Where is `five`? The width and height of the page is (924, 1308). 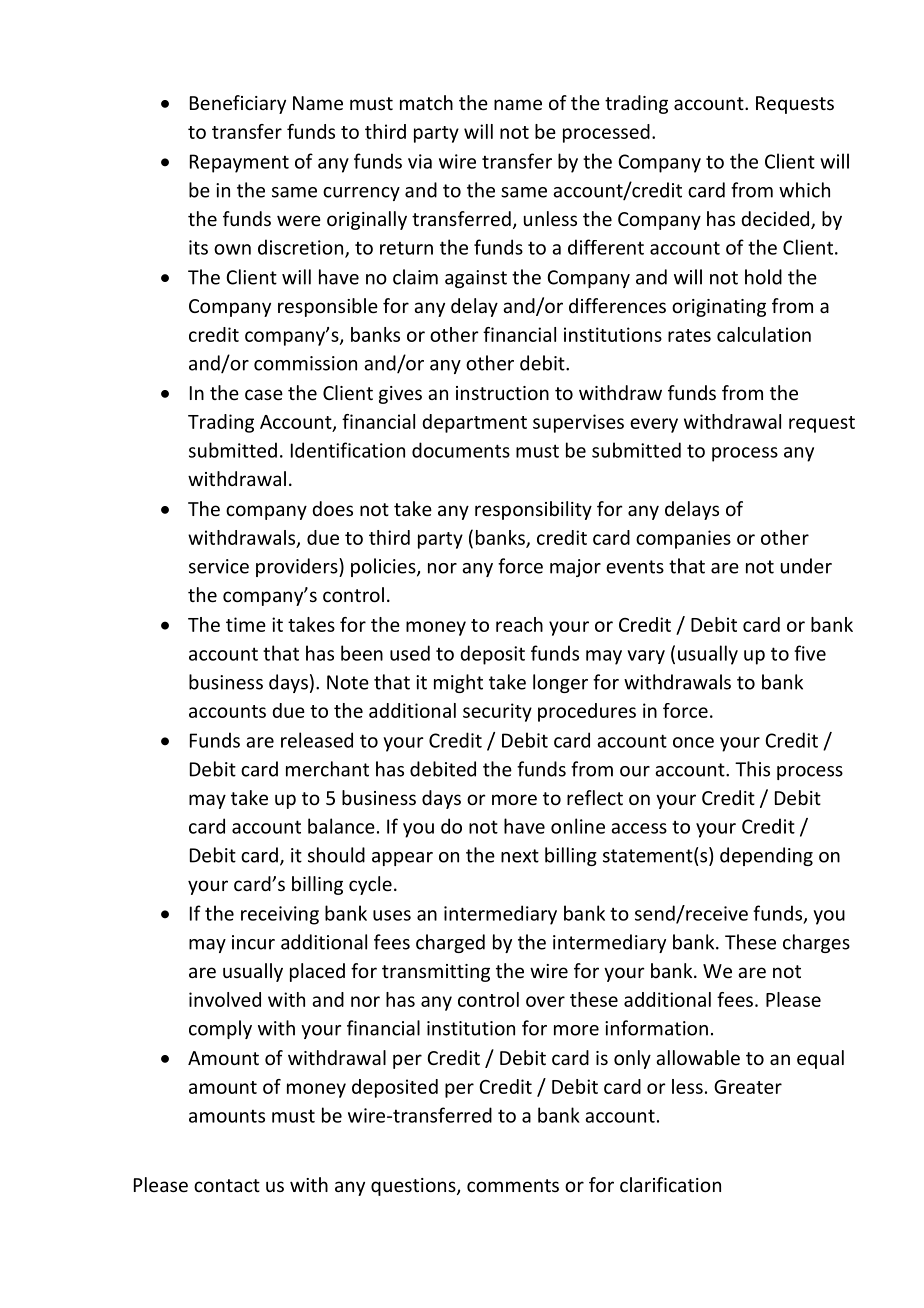 five is located at coordinates (810, 653).
